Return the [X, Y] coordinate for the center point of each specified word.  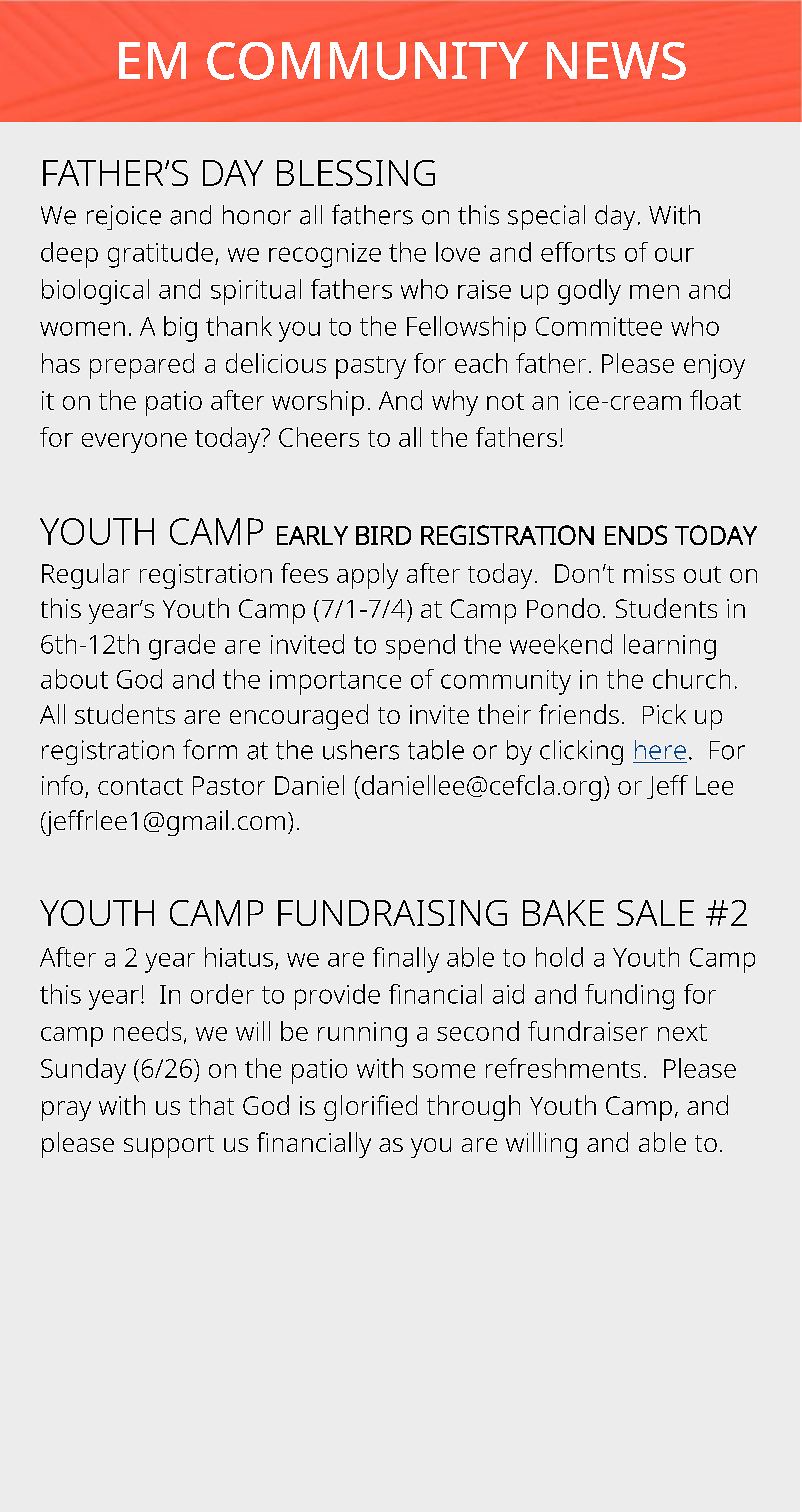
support [169, 1146]
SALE [655, 913]
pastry [371, 367]
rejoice [124, 217]
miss [649, 573]
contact [140, 786]
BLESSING [356, 173]
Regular [86, 576]
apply [367, 576]
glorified [370, 1108]
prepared [142, 366]
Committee [599, 326]
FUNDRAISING [392, 913]
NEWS [616, 61]
